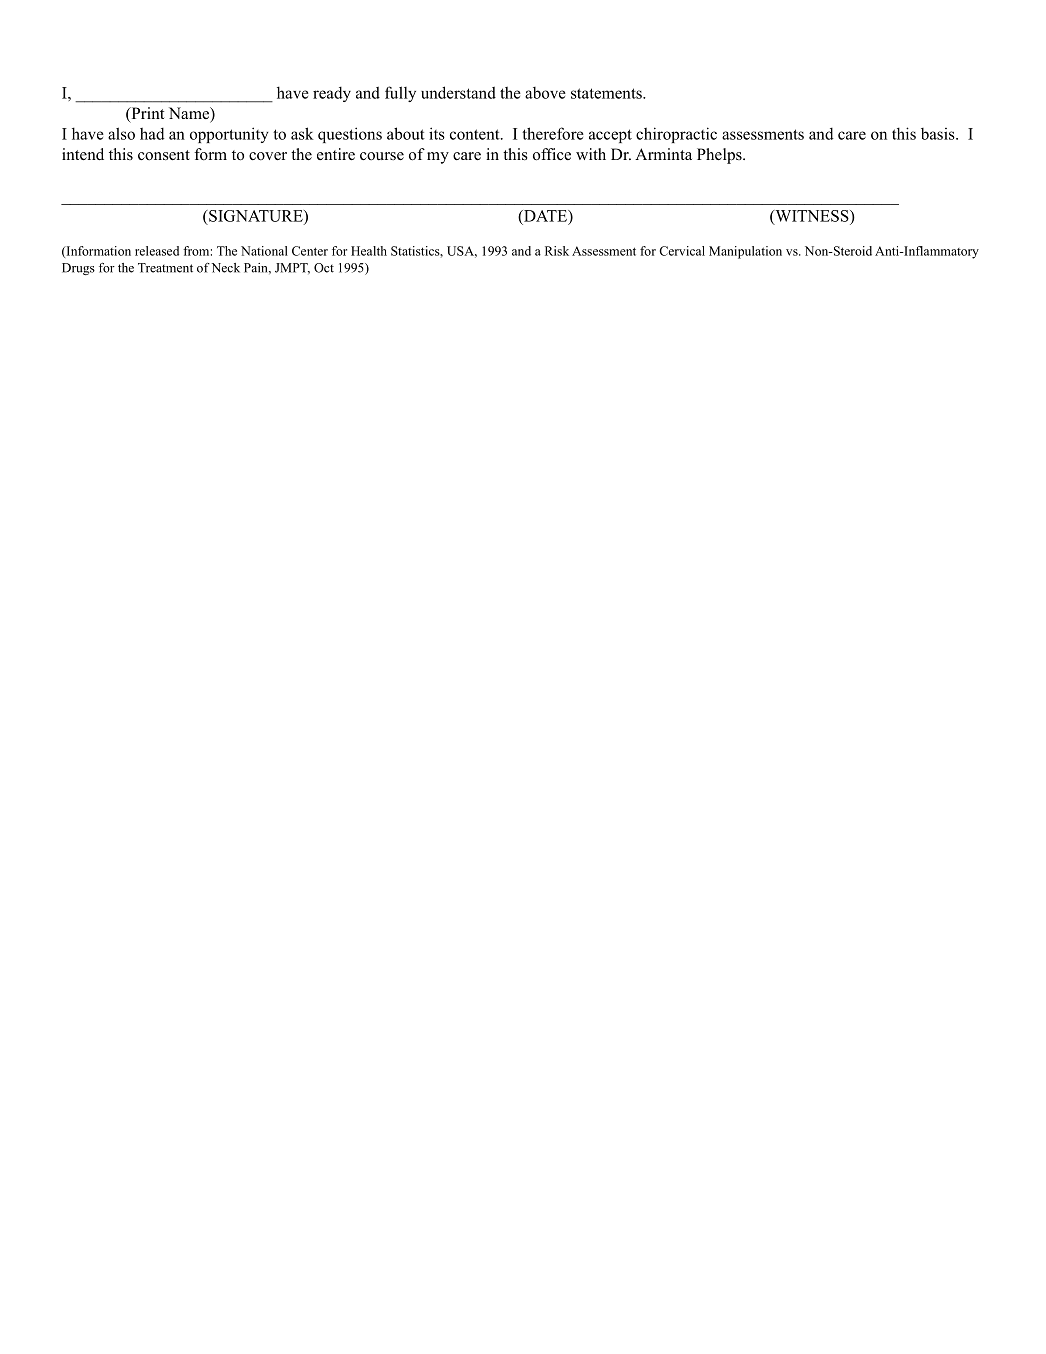 The height and width of the screenshot is (1354, 1046). I want to click on office, so click(552, 154).
